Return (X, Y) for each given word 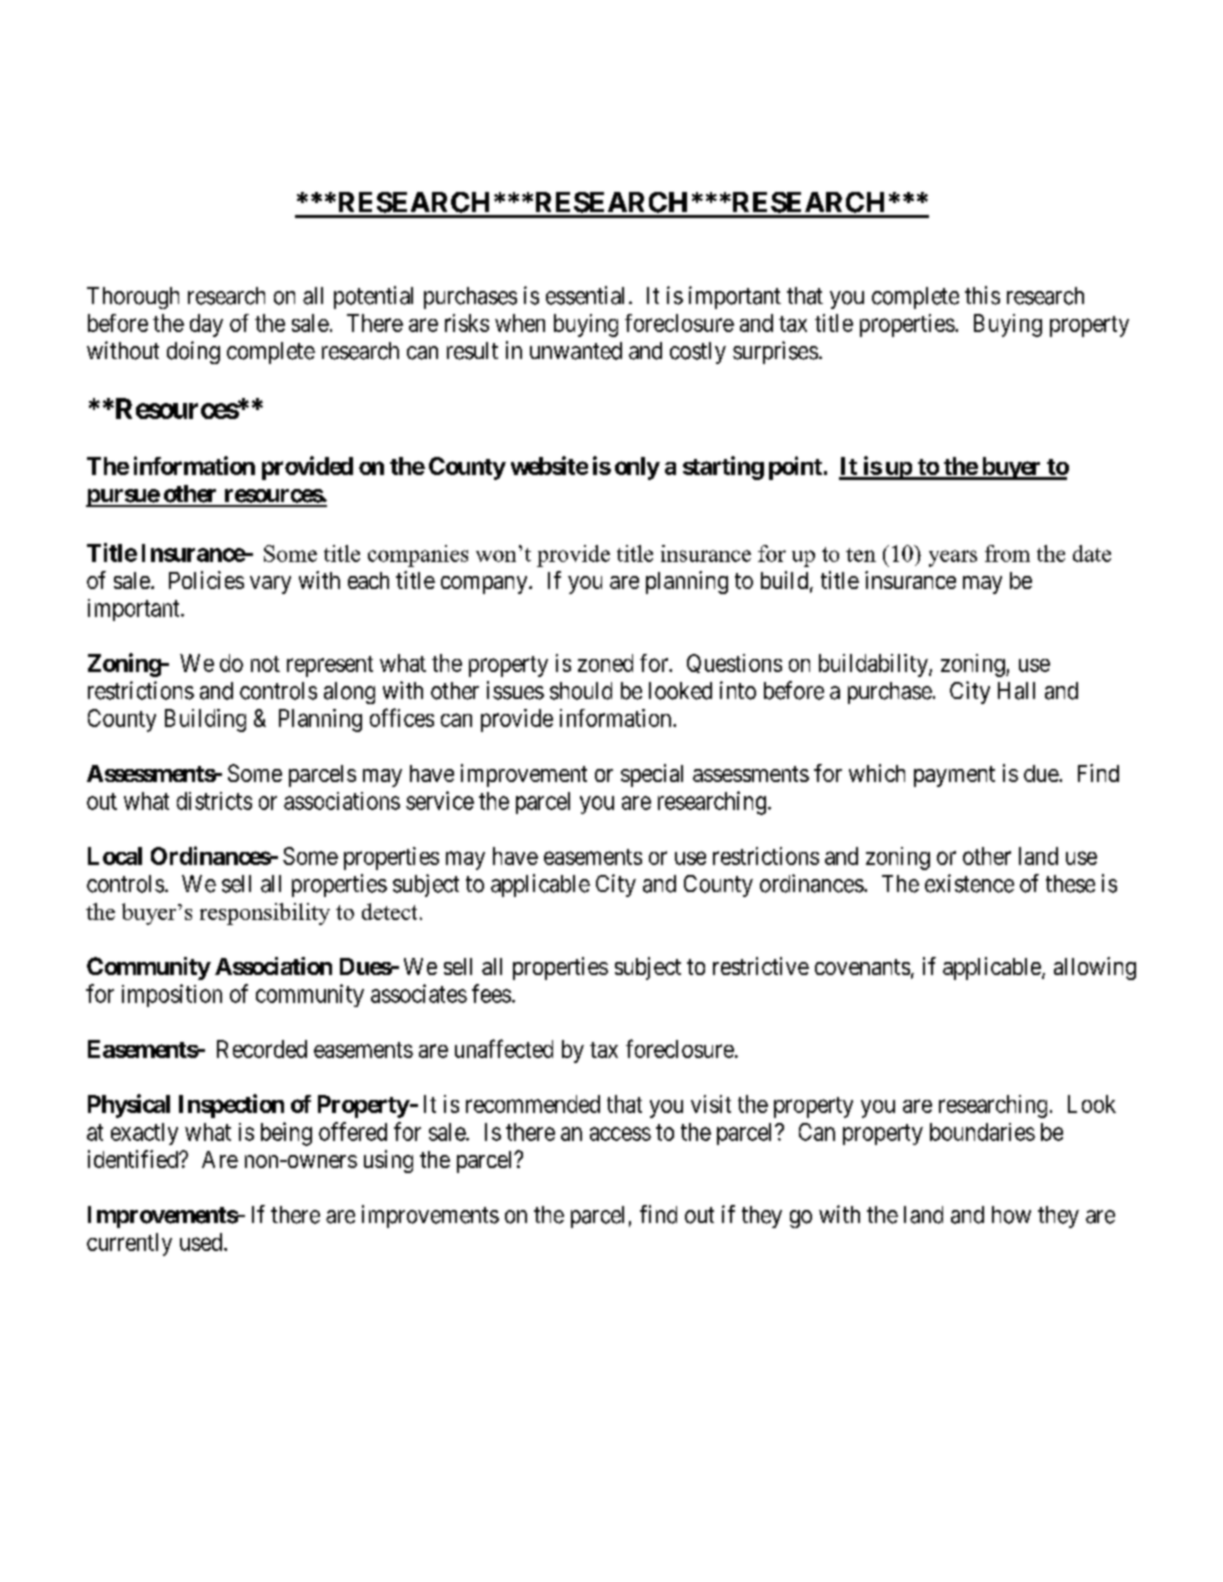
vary (270, 585)
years (953, 558)
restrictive (761, 966)
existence (969, 883)
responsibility (265, 914)
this (982, 295)
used (202, 1242)
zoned (605, 663)
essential (585, 295)
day (206, 325)
